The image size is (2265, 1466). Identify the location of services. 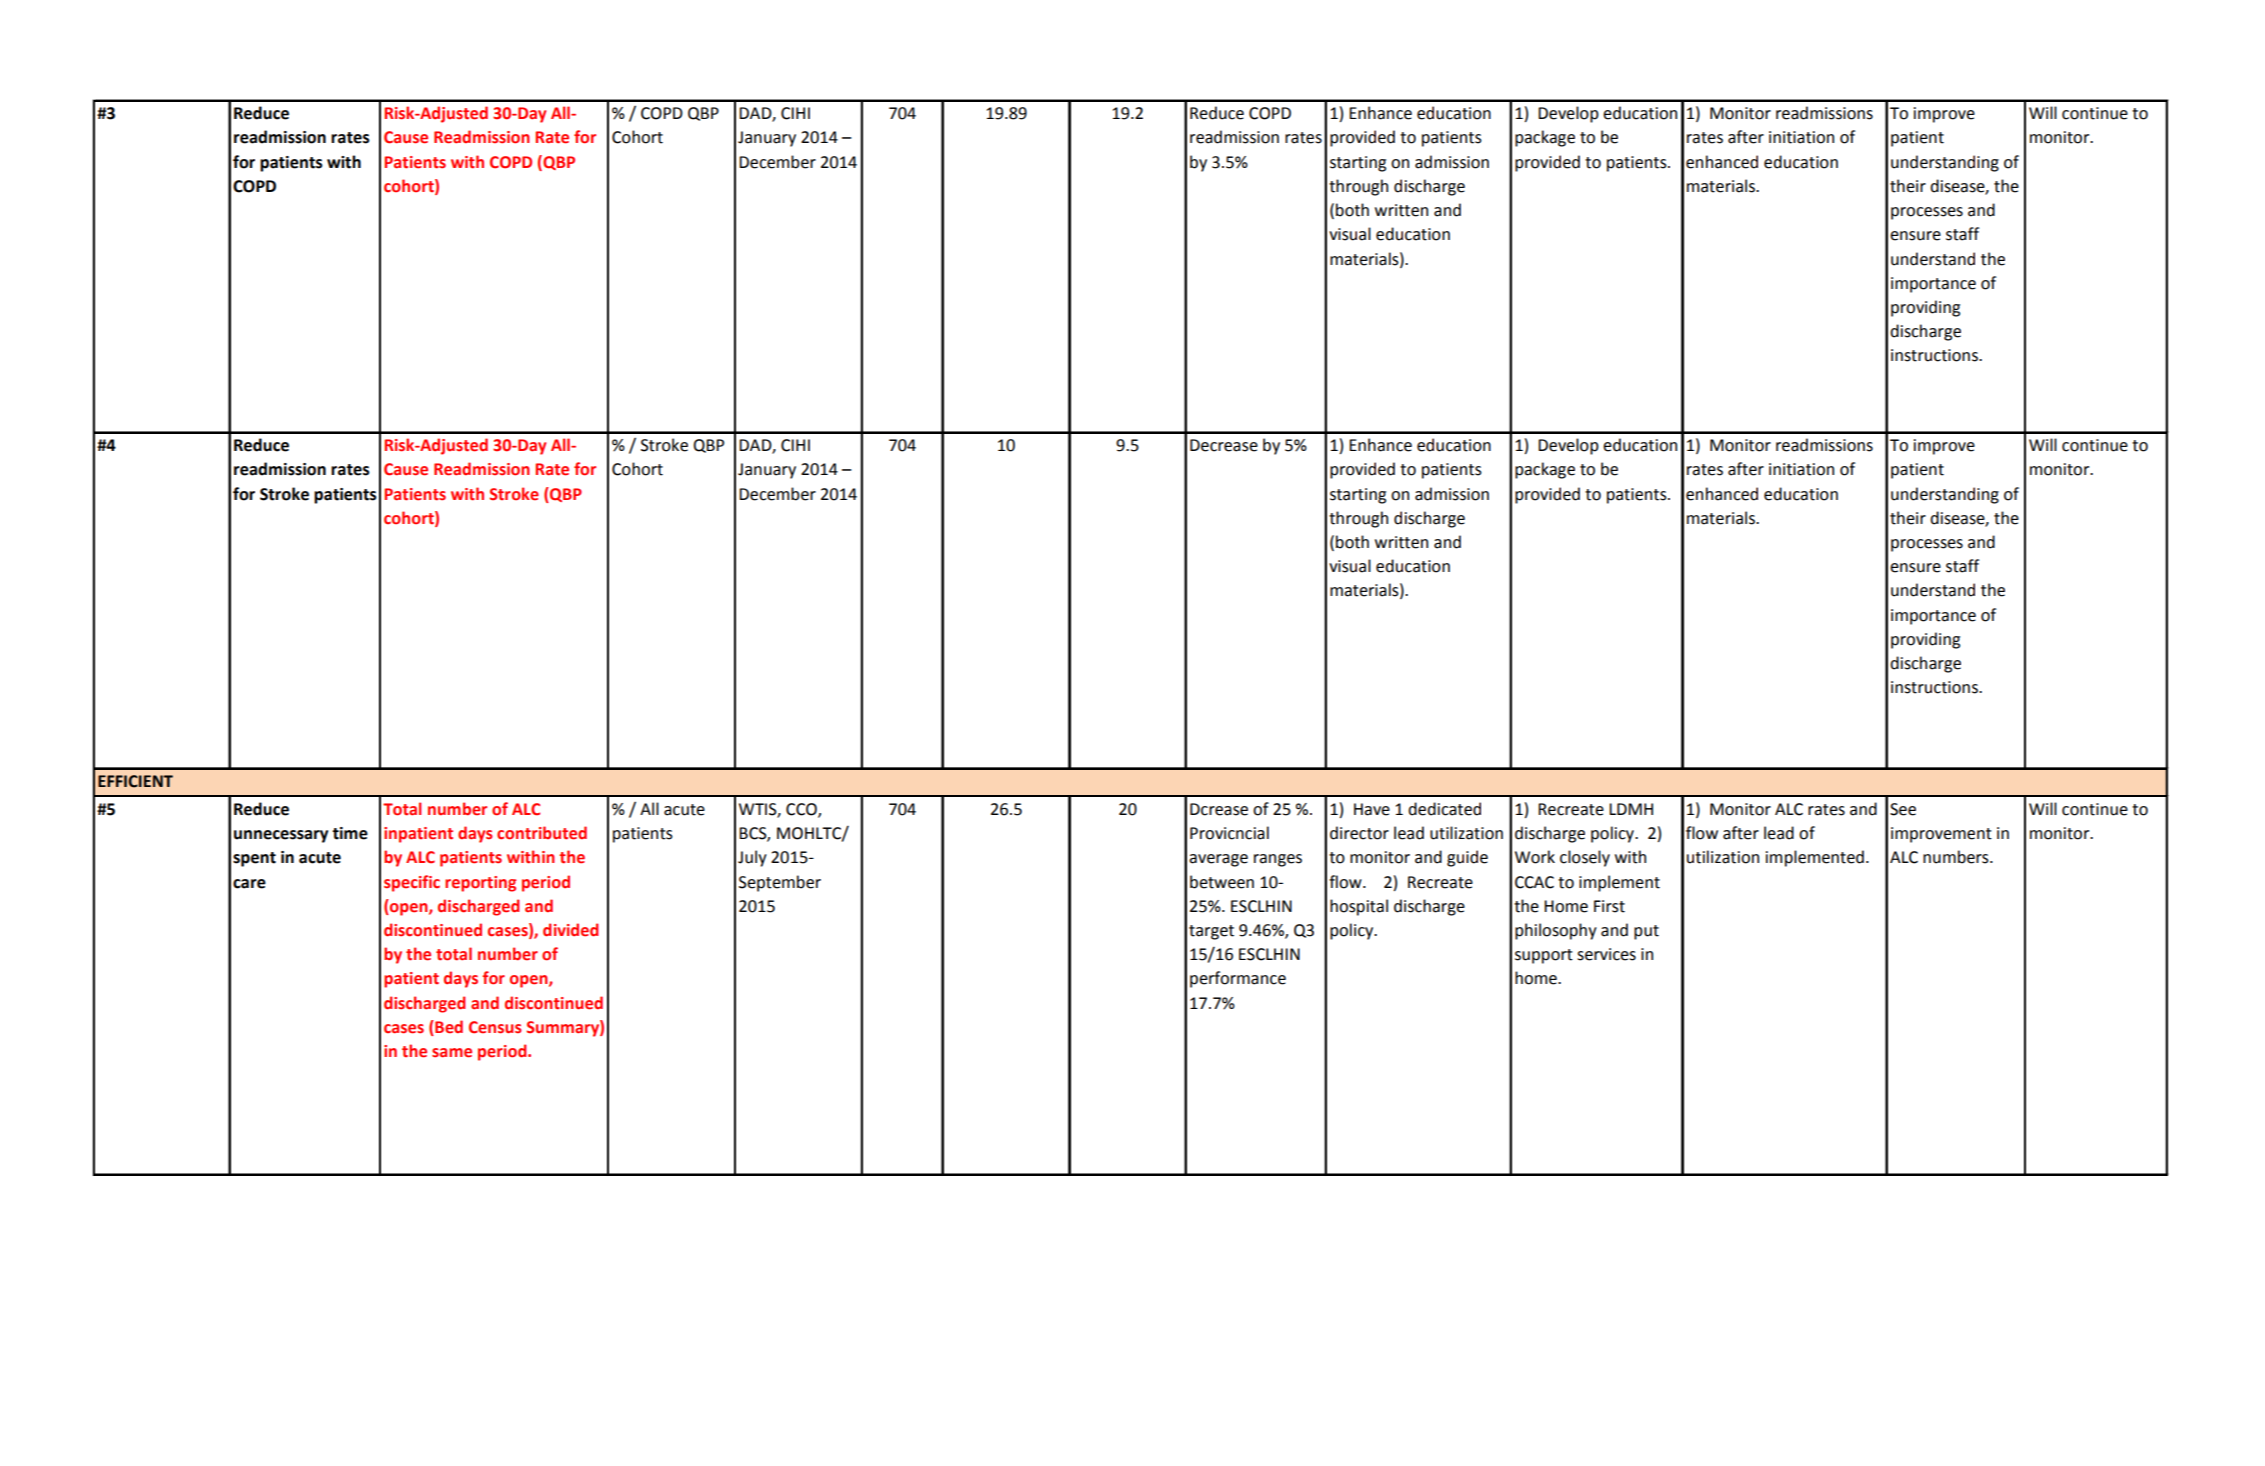
(1606, 954).
